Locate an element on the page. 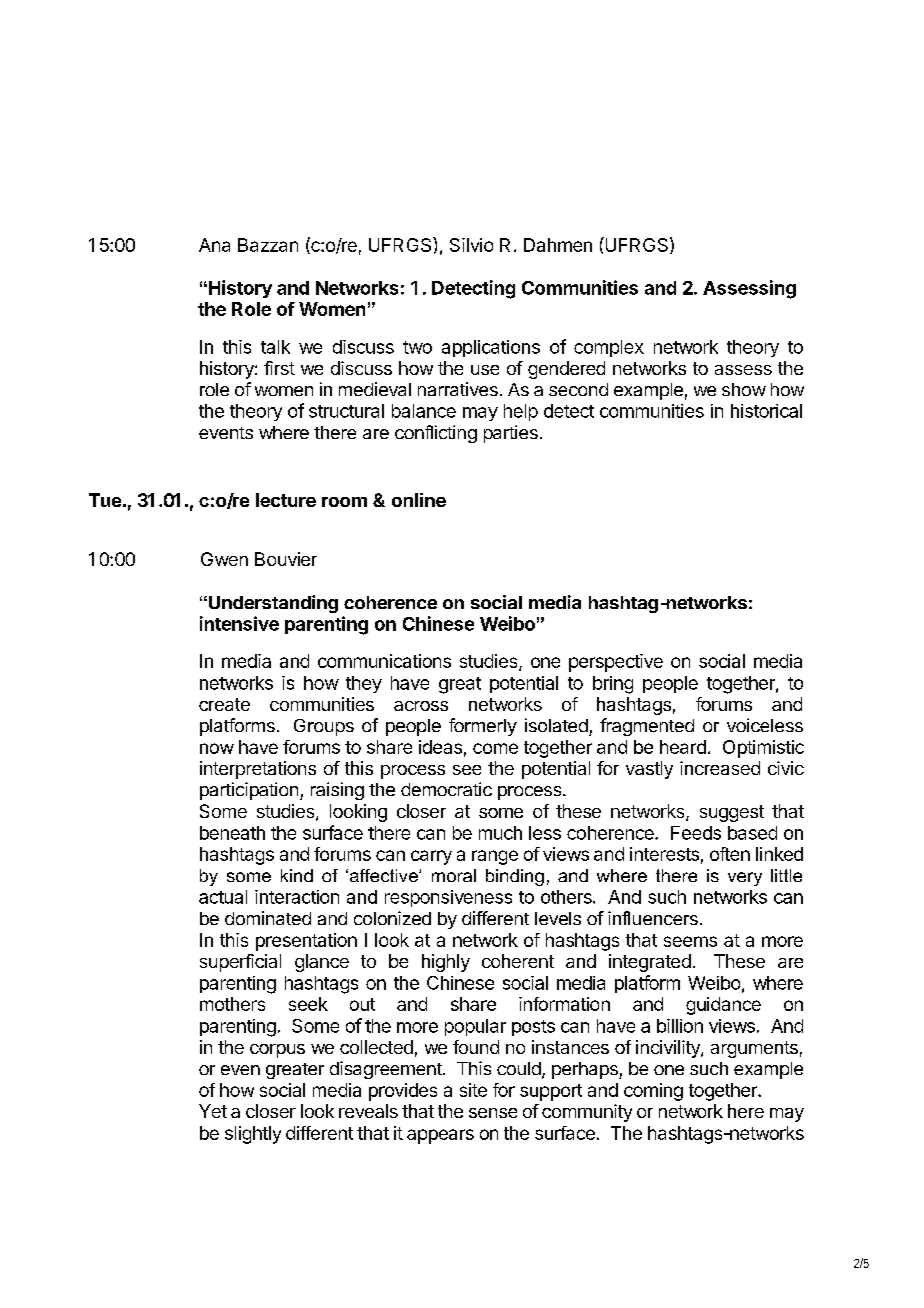 The height and width of the image is (1308, 924). Yet is located at coordinates (213, 1111).
